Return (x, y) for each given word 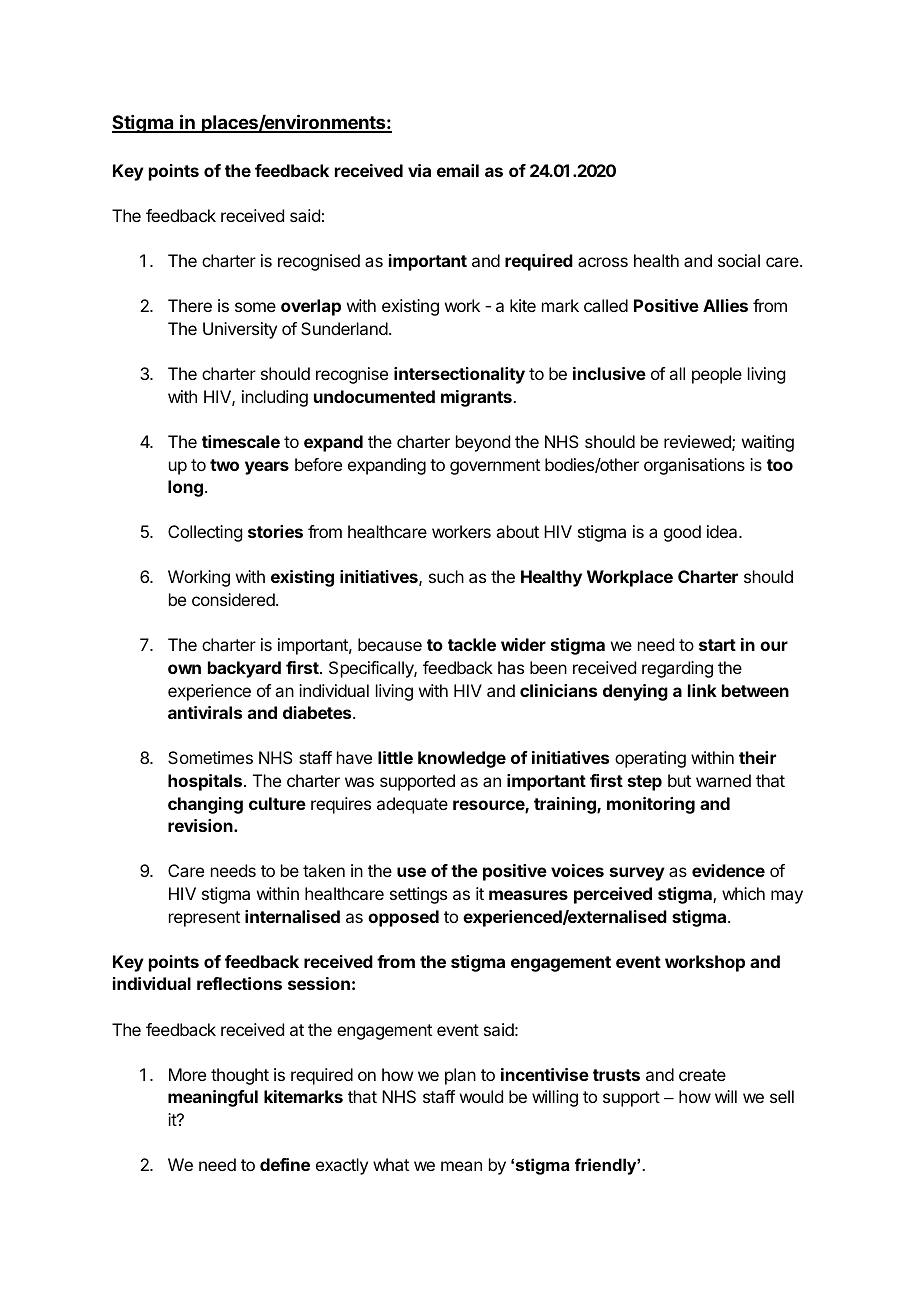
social (739, 260)
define (285, 1164)
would (481, 1096)
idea (723, 531)
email (458, 170)
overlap (311, 307)
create (702, 1075)
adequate (412, 805)
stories (275, 531)
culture (277, 803)
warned (723, 780)
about (517, 531)
